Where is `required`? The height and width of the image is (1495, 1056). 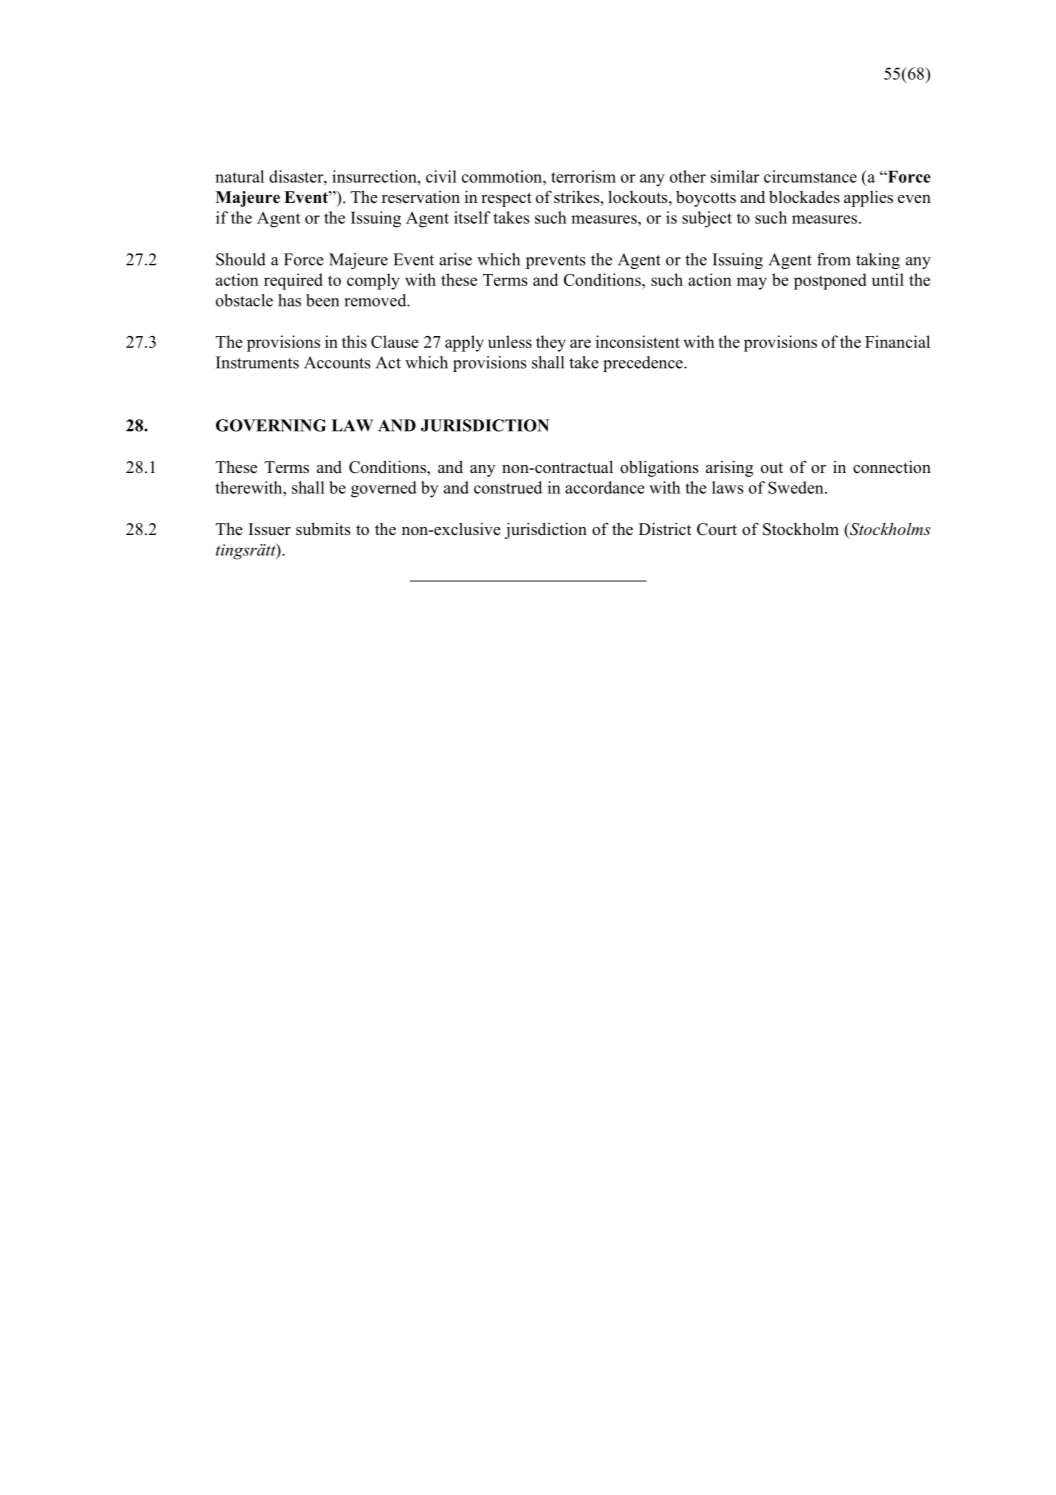 required is located at coordinates (293, 281).
